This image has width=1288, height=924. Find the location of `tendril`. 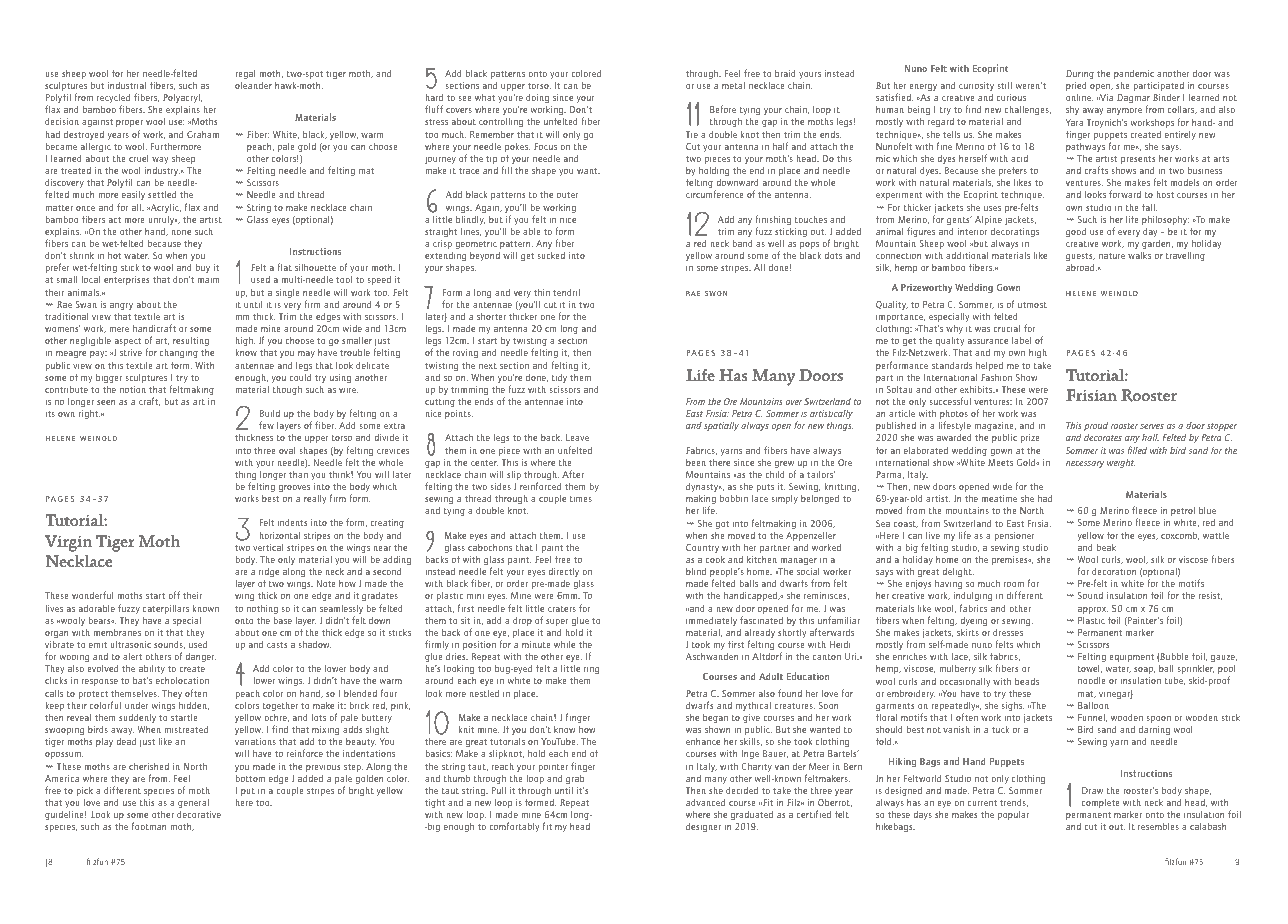

tendril is located at coordinates (566, 292).
